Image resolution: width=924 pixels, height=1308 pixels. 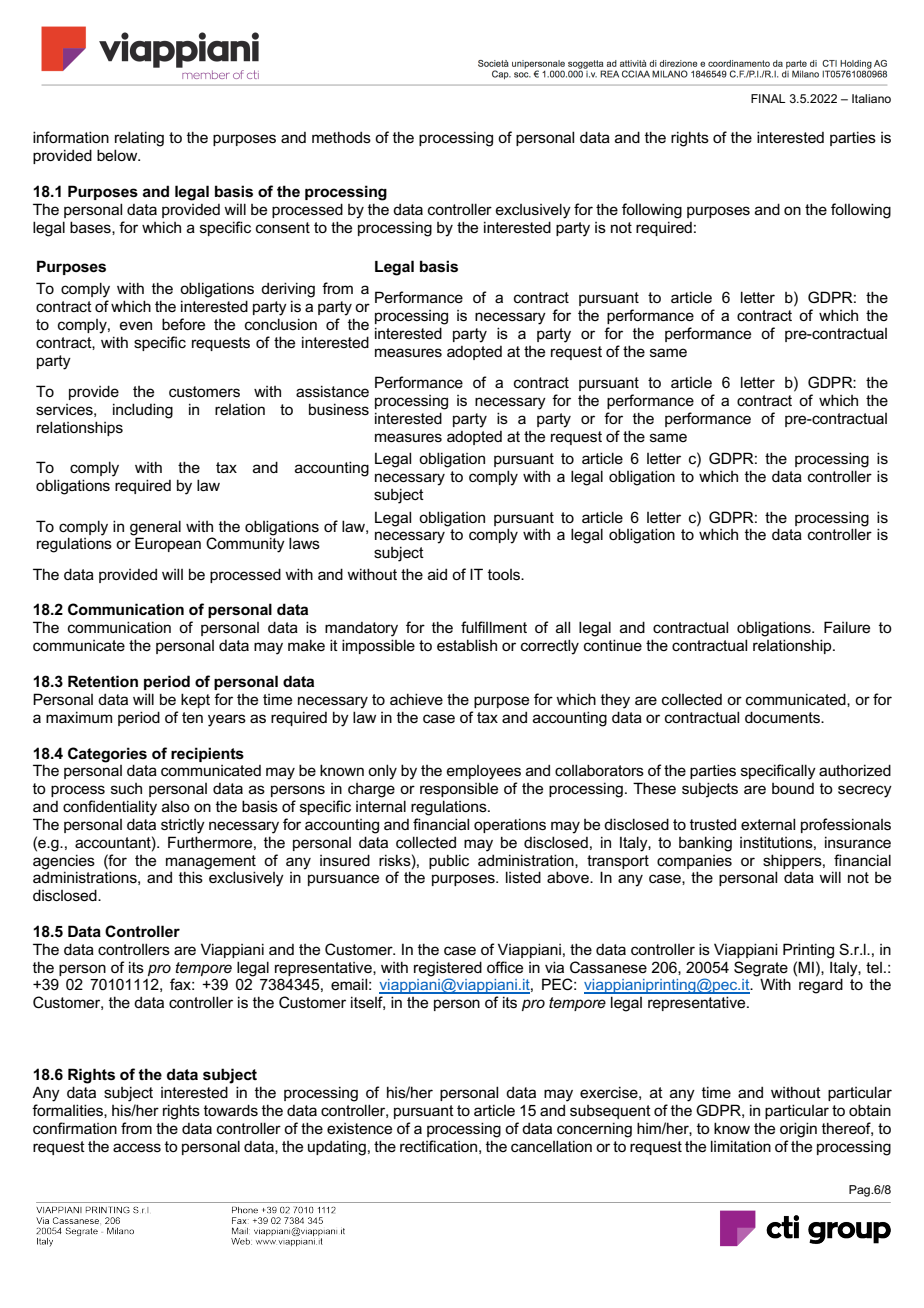 I want to click on relating, so click(x=139, y=139).
